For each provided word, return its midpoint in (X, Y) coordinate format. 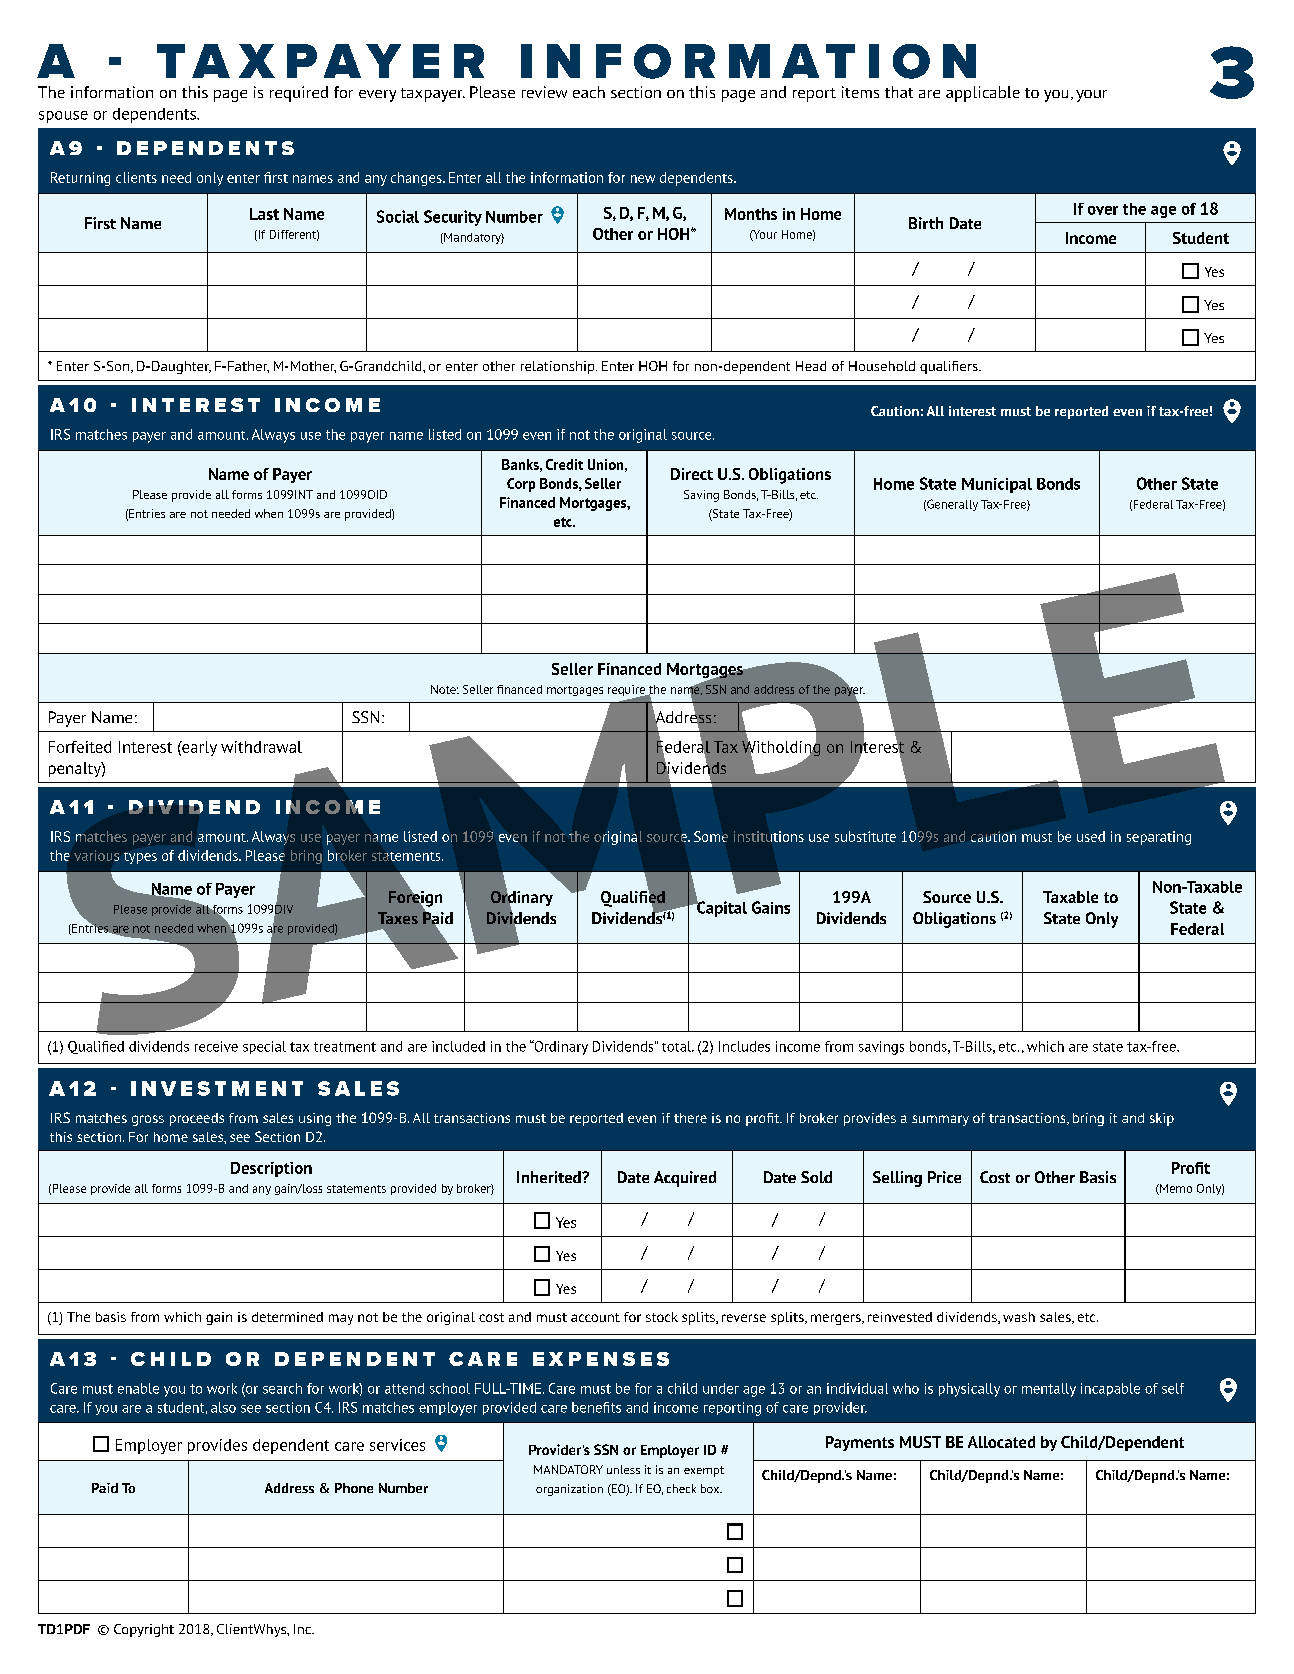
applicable (983, 94)
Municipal (997, 485)
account (595, 1317)
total (678, 1046)
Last (264, 214)
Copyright (144, 1630)
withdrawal (261, 747)
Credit (564, 464)
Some (711, 836)
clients (136, 177)
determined (287, 1317)
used (1091, 836)
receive (216, 1046)
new (643, 179)
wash (1019, 1317)
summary (940, 1120)
